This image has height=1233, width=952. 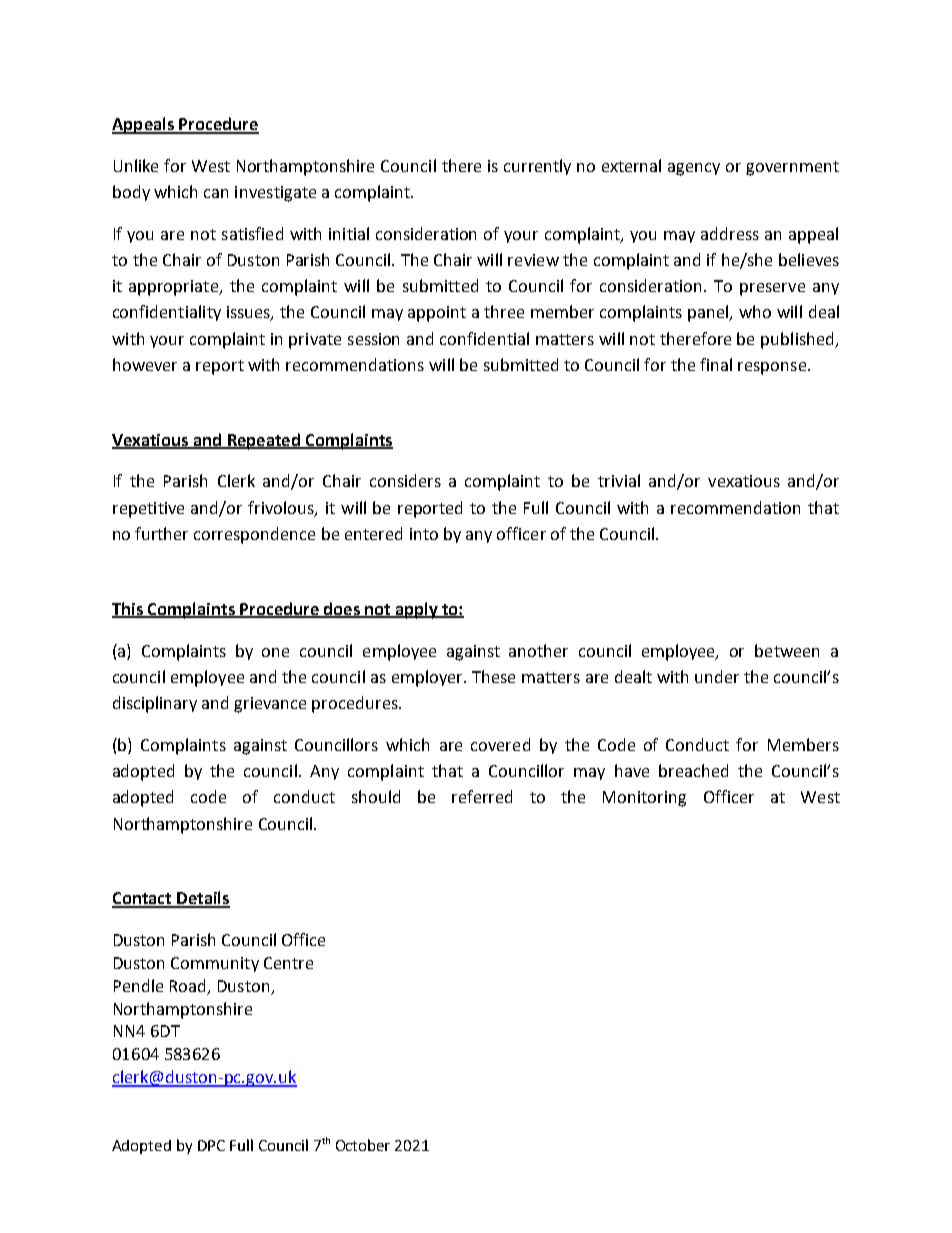 What do you see at coordinates (716, 364) in the image?
I see `final` at bounding box center [716, 364].
